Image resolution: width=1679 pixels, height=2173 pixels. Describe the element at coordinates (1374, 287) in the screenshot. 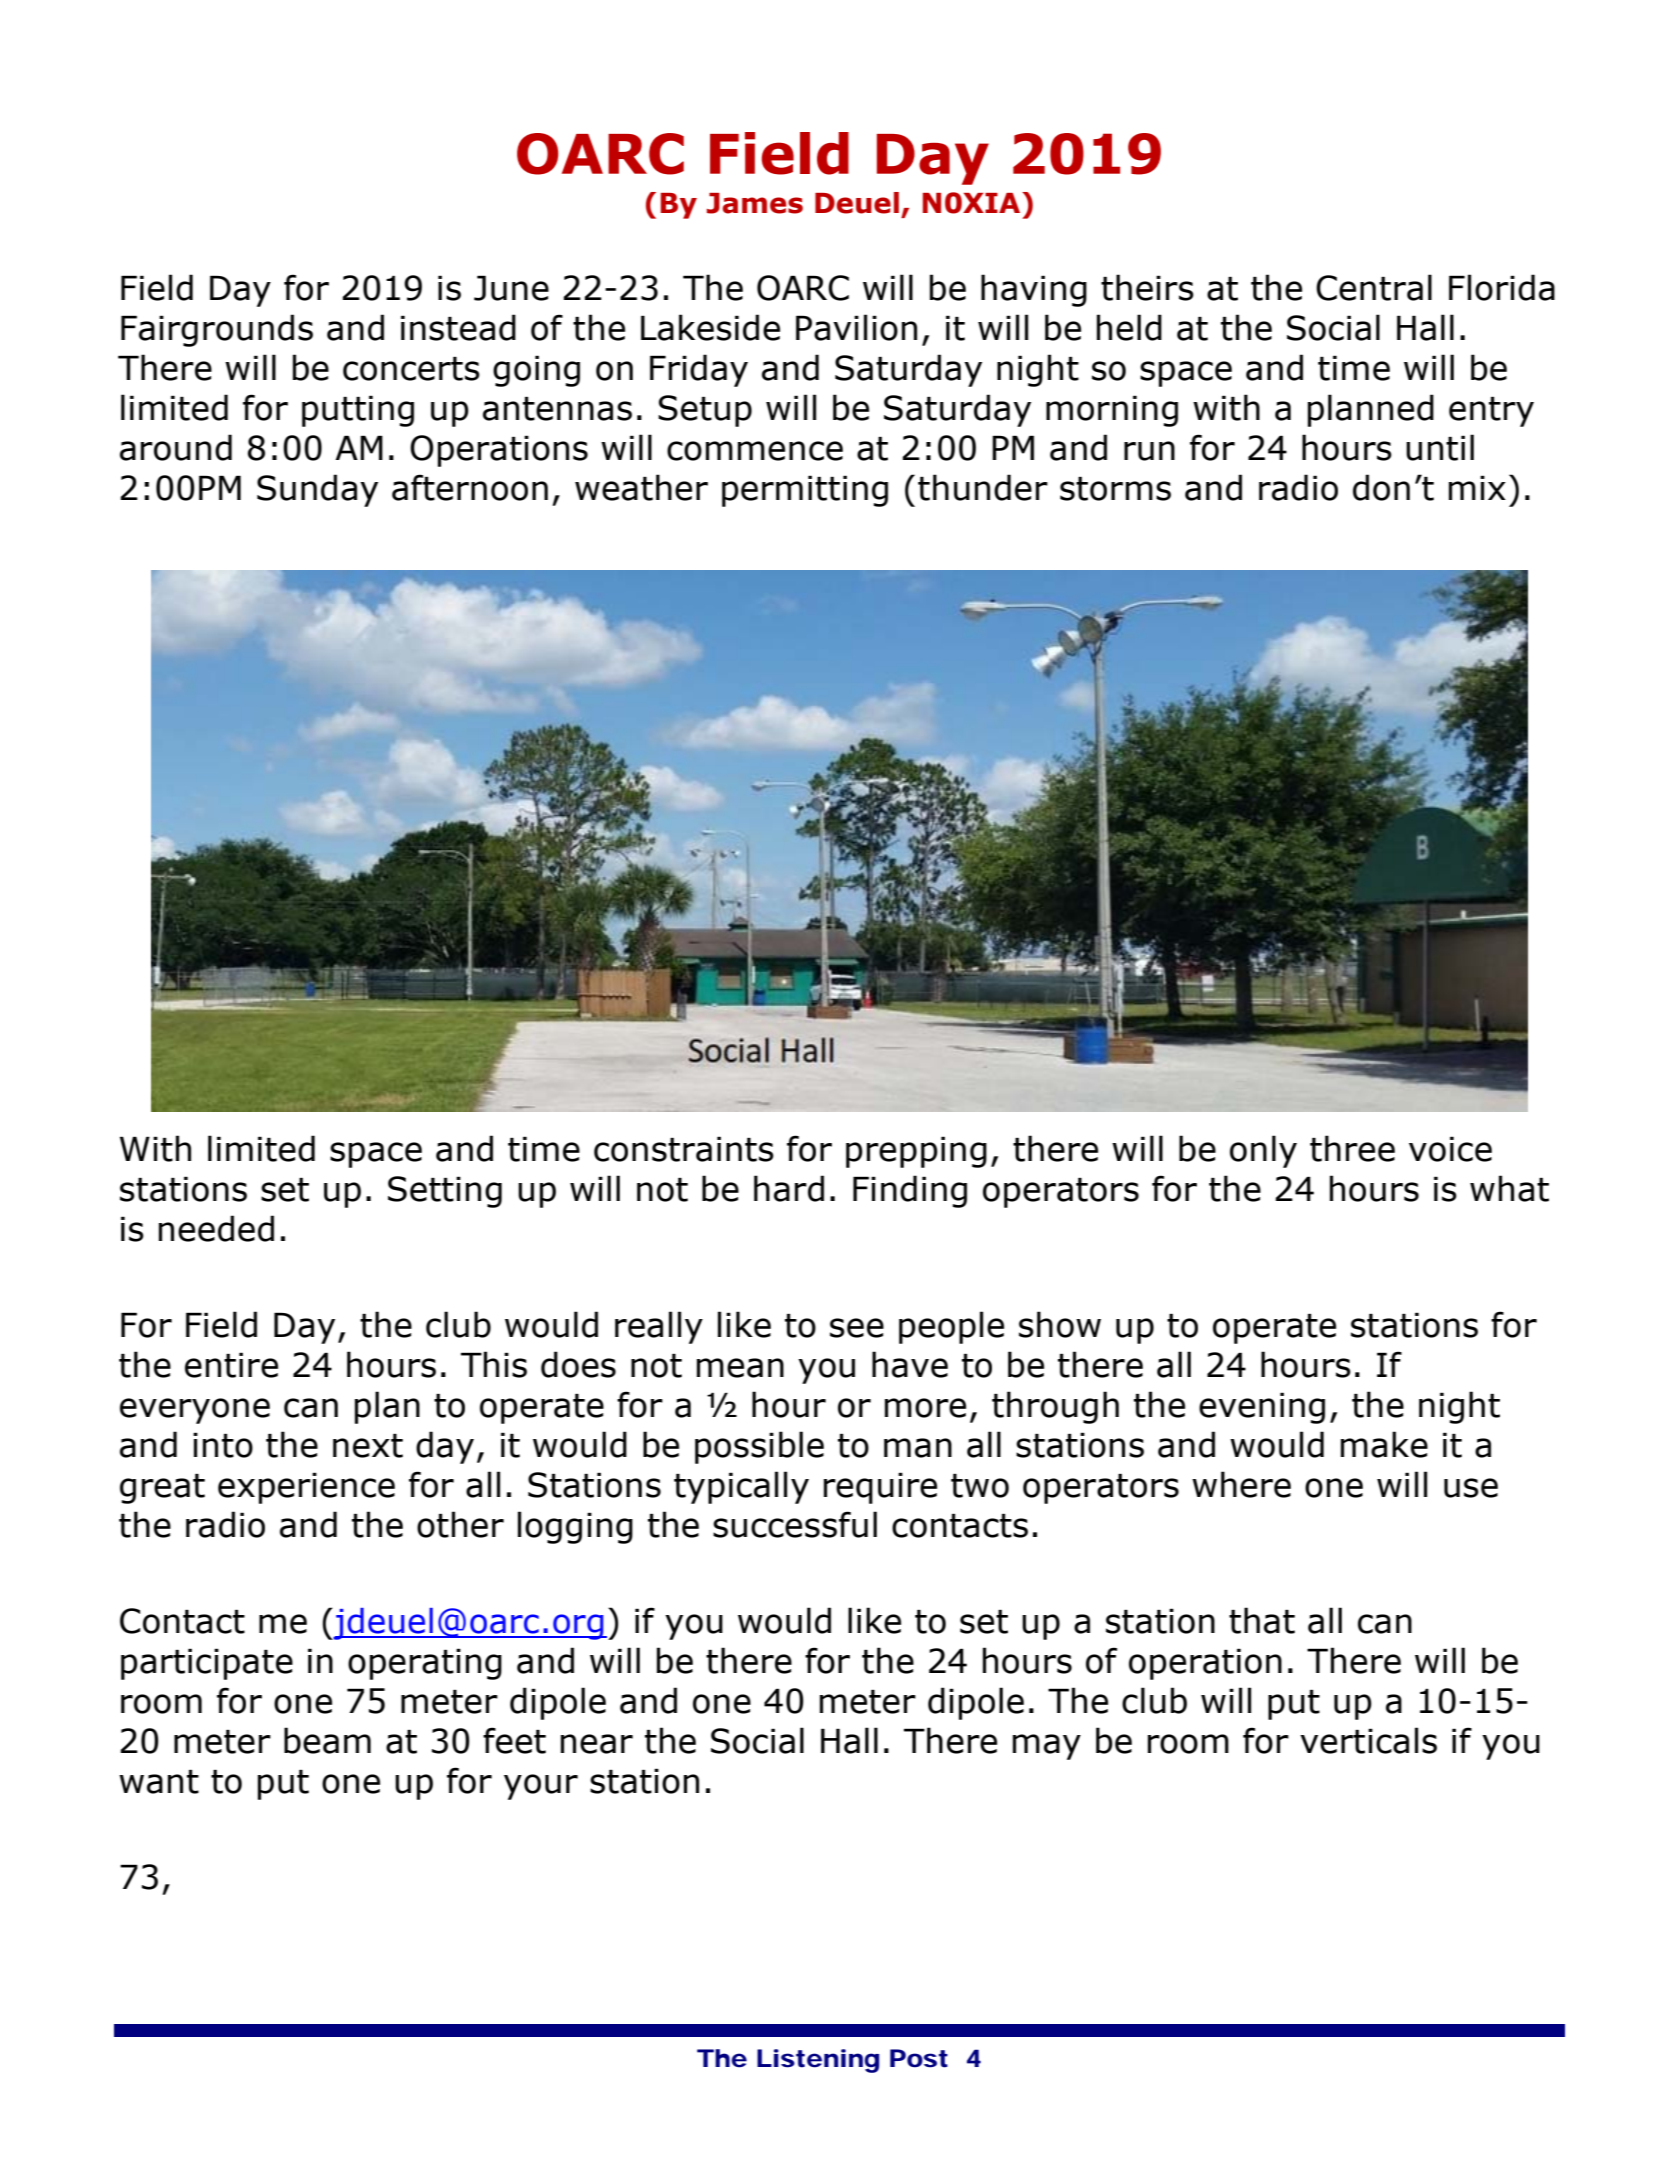

I see `Central` at that location.
